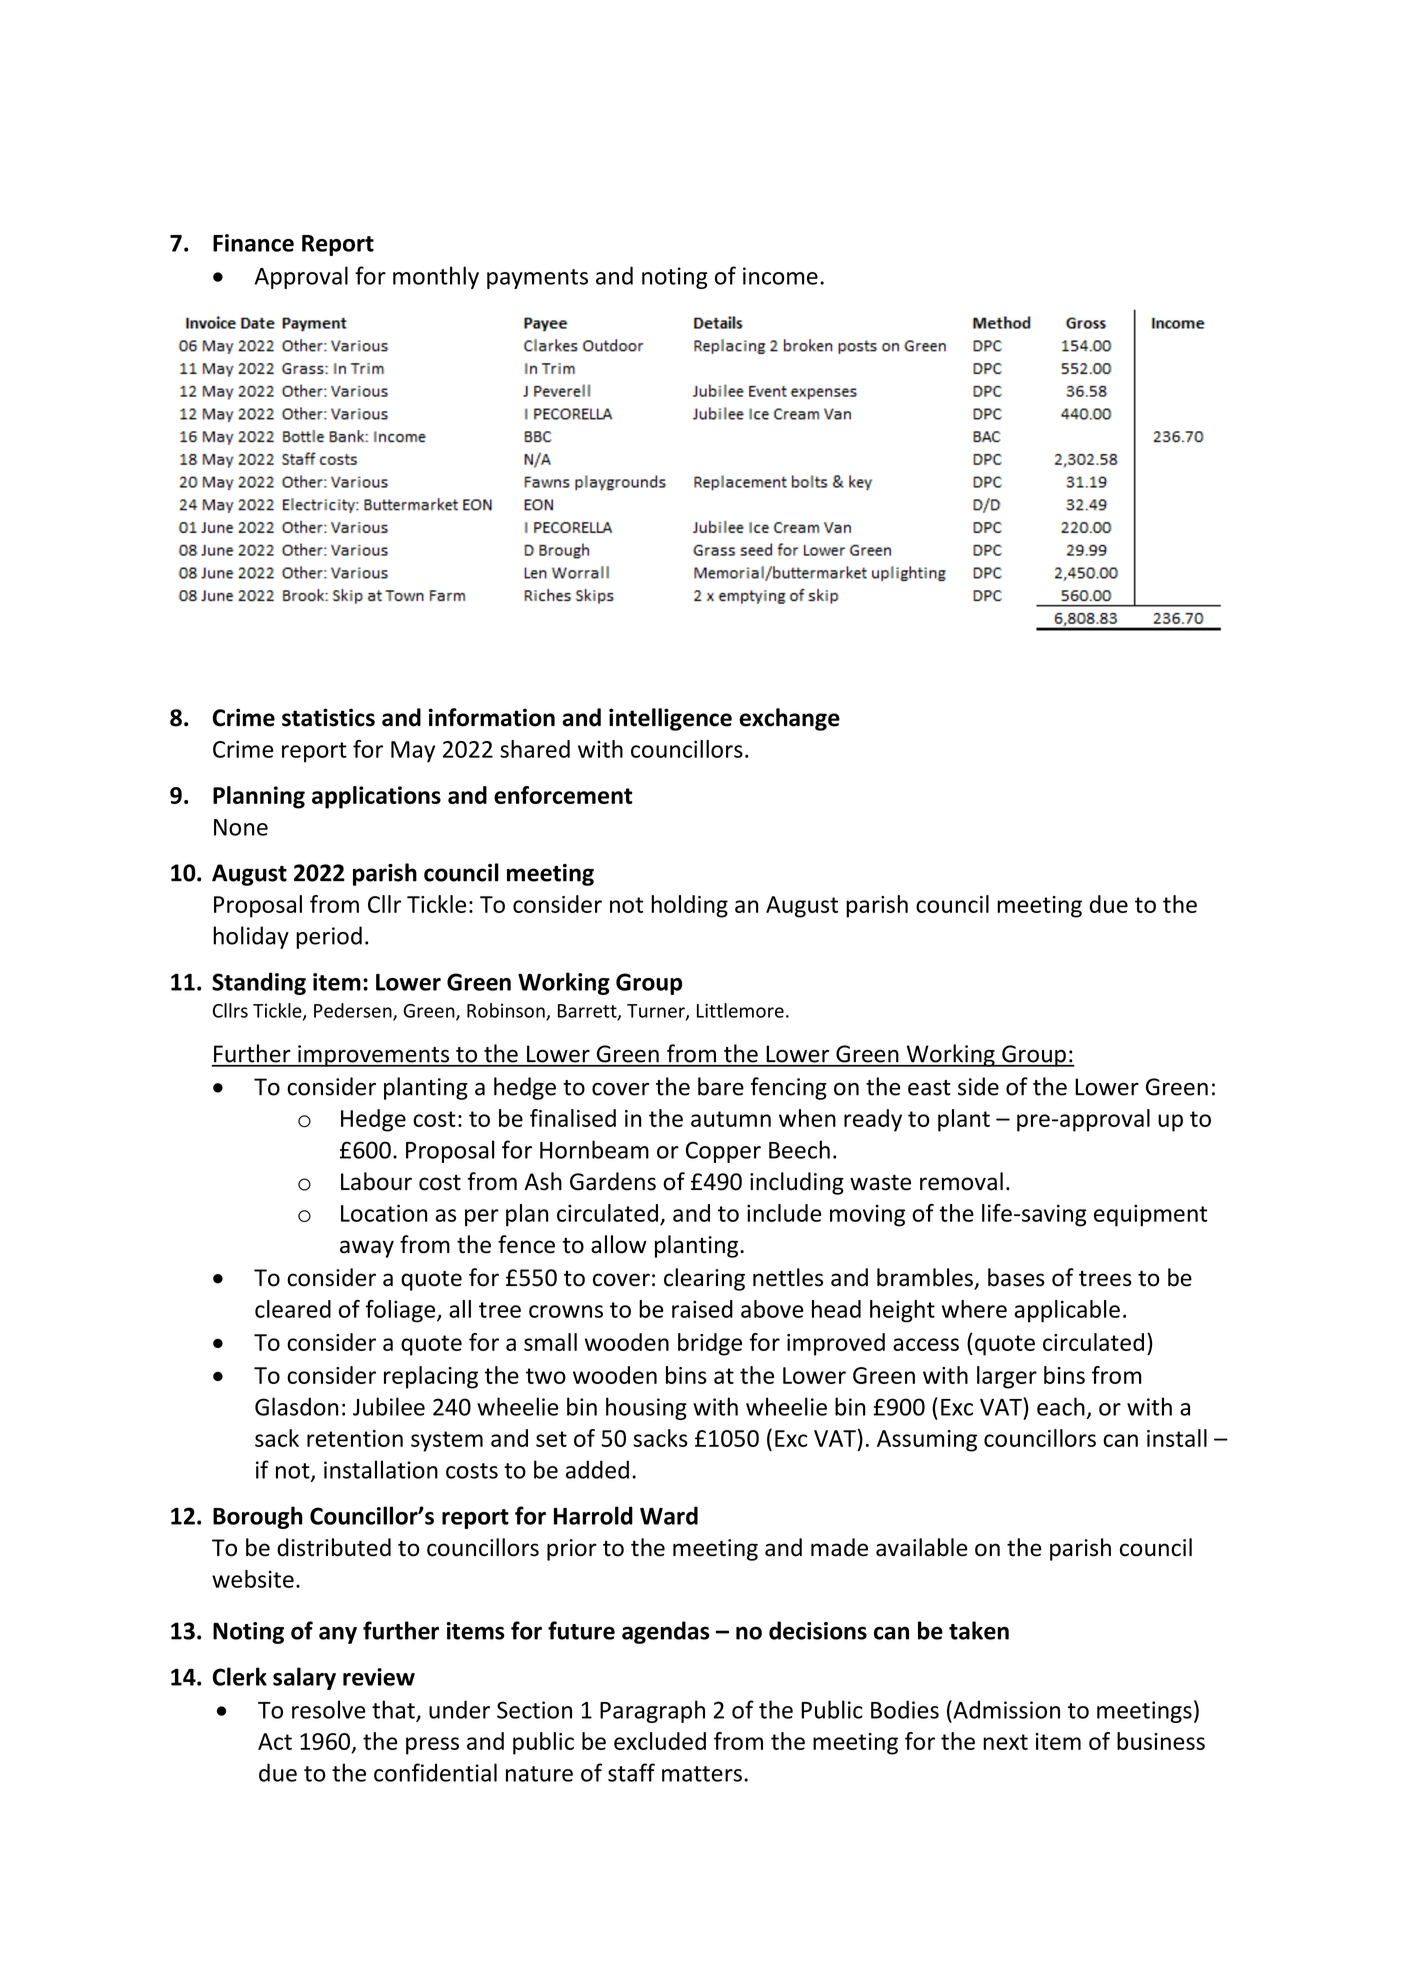  I want to click on bases, so click(1016, 1277).
